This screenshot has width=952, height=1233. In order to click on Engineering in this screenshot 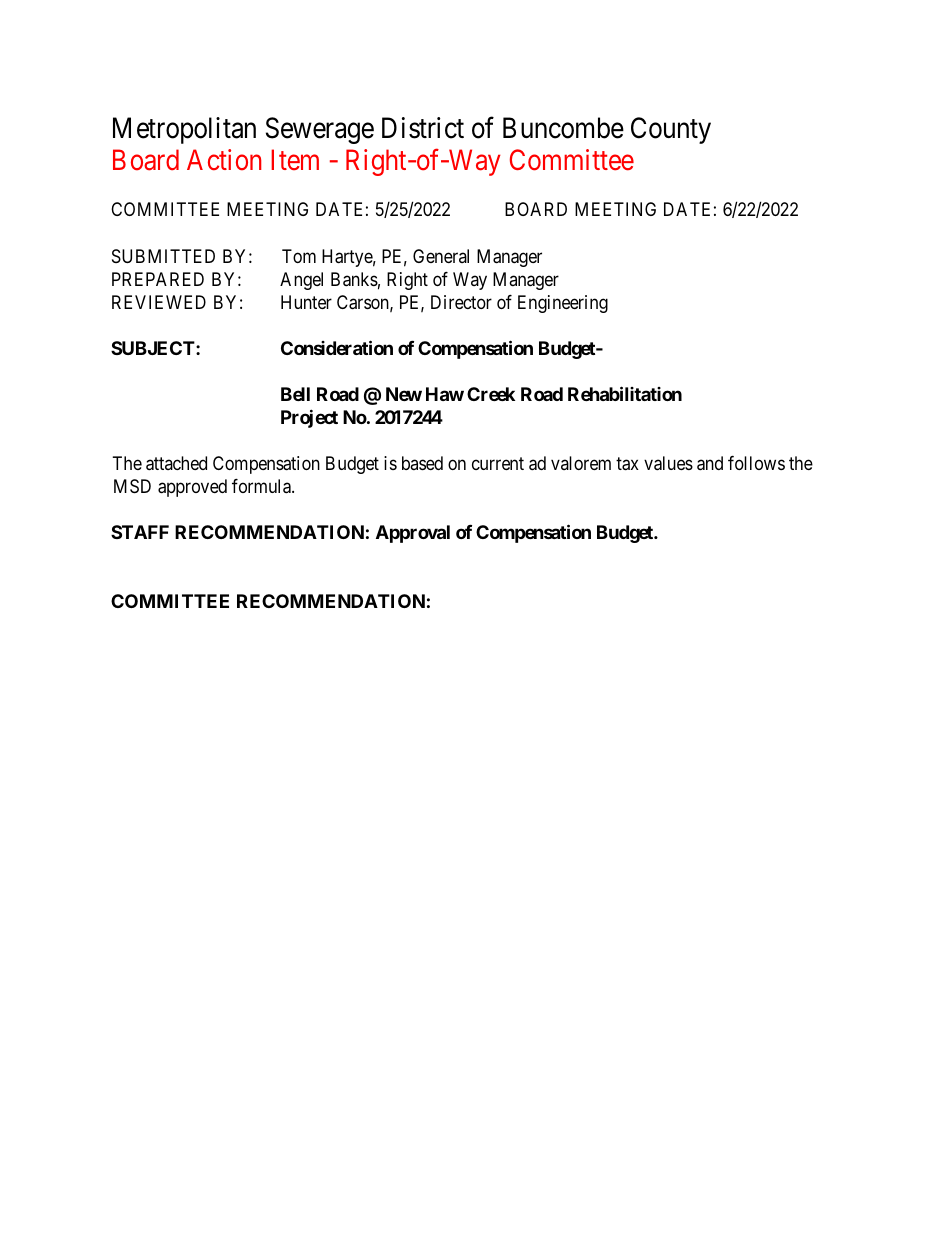, I will do `click(563, 304)`.
